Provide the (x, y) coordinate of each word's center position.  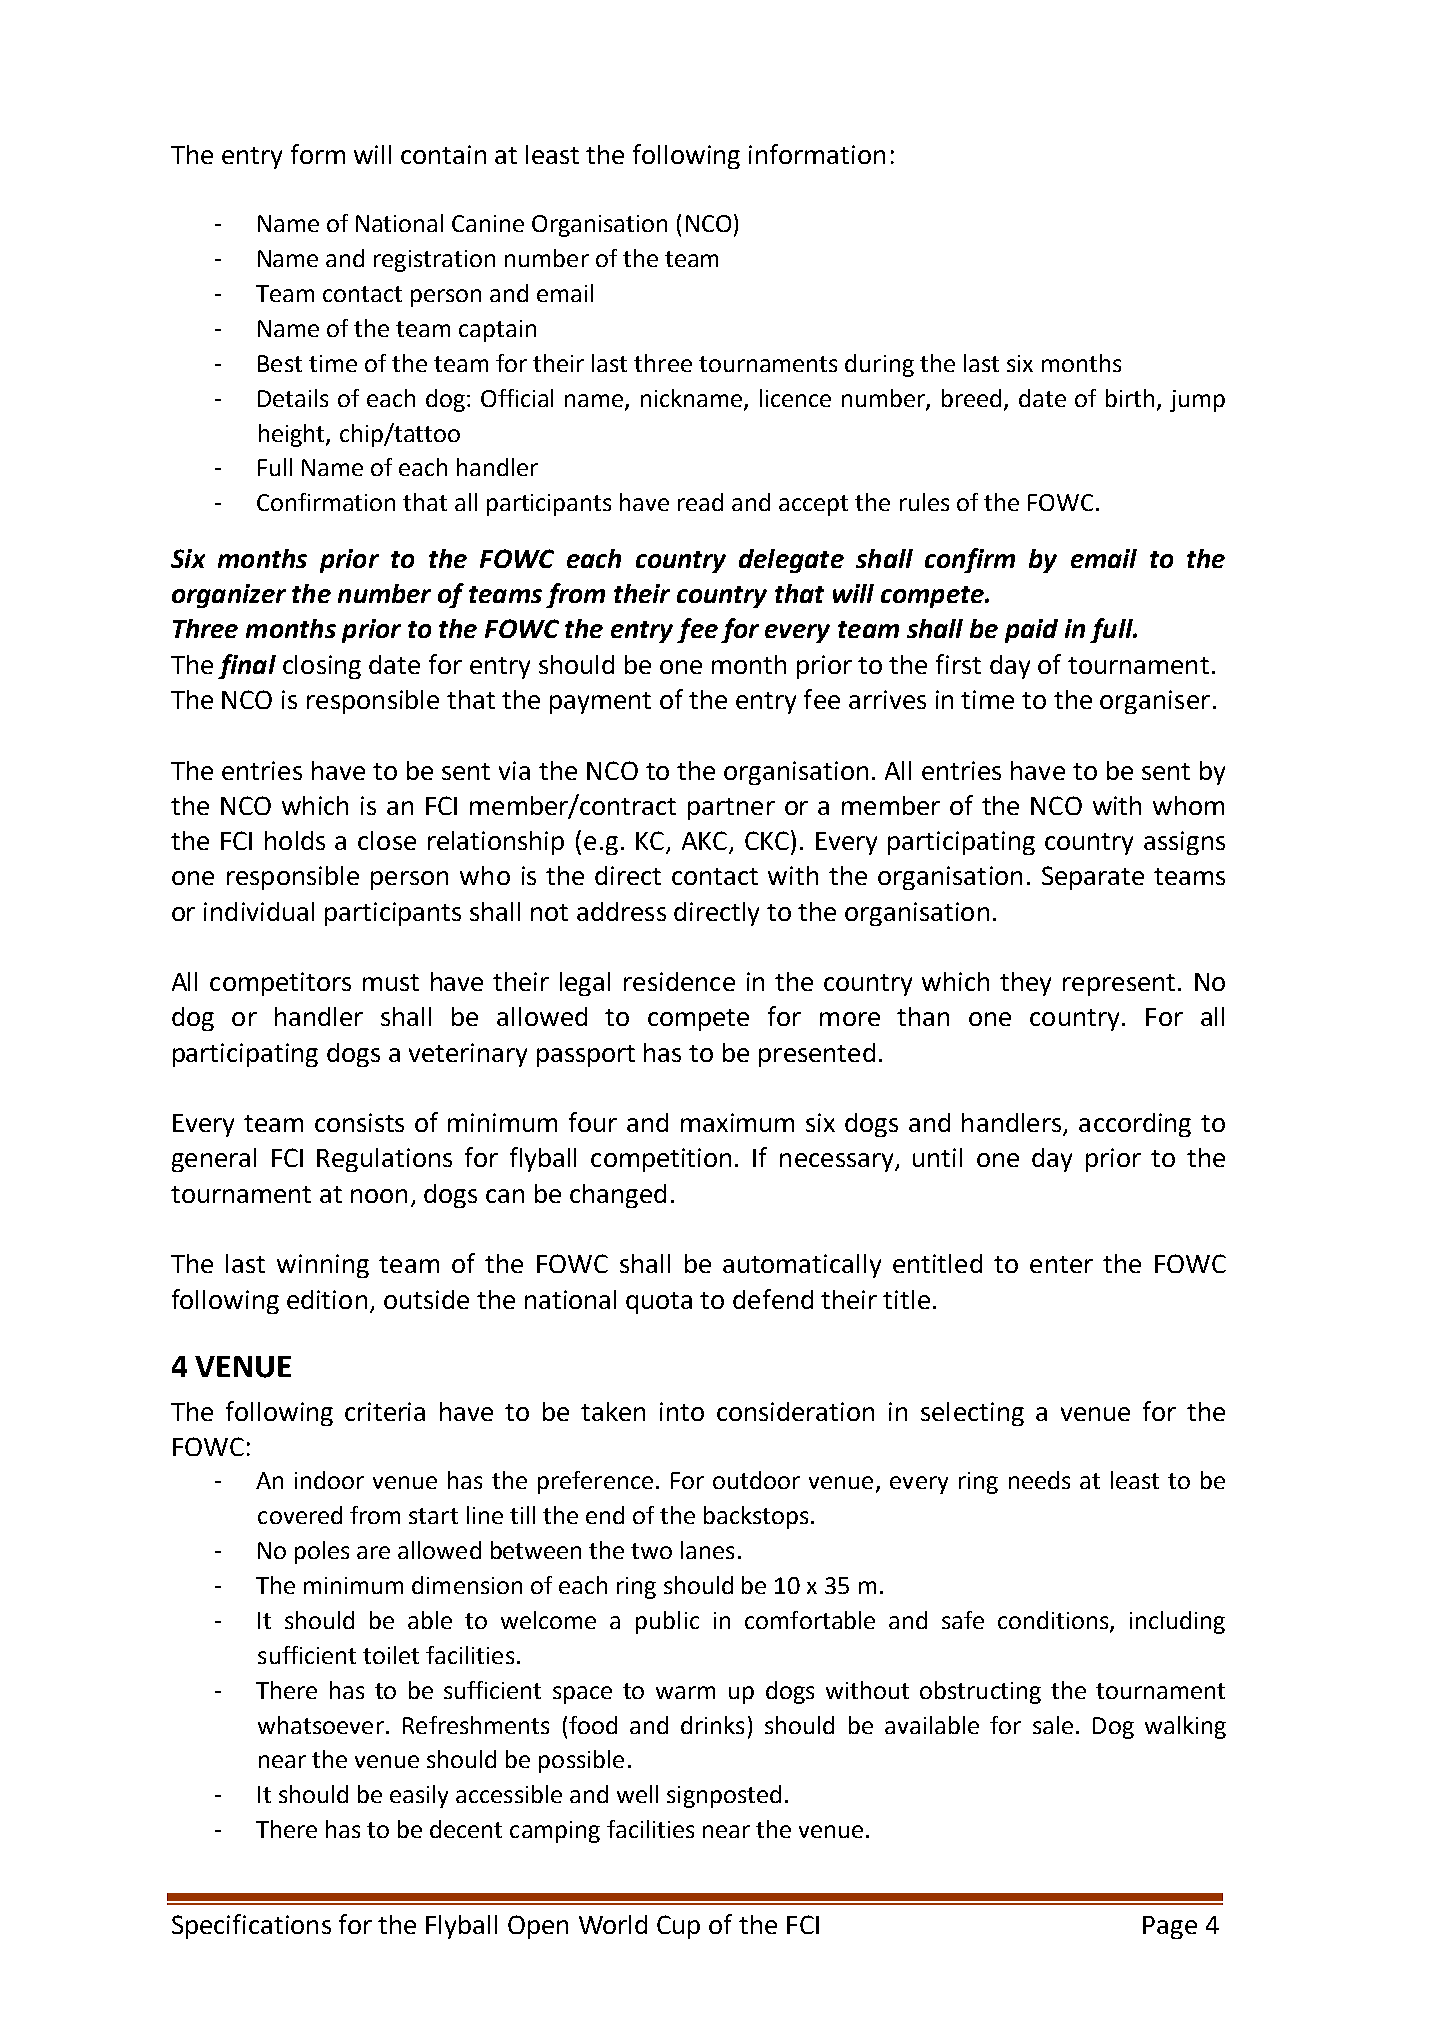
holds (295, 840)
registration (434, 261)
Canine (488, 223)
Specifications (251, 1926)
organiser (1155, 702)
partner (731, 809)
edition (327, 1299)
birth (1130, 398)
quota (659, 1303)
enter (1061, 1264)
